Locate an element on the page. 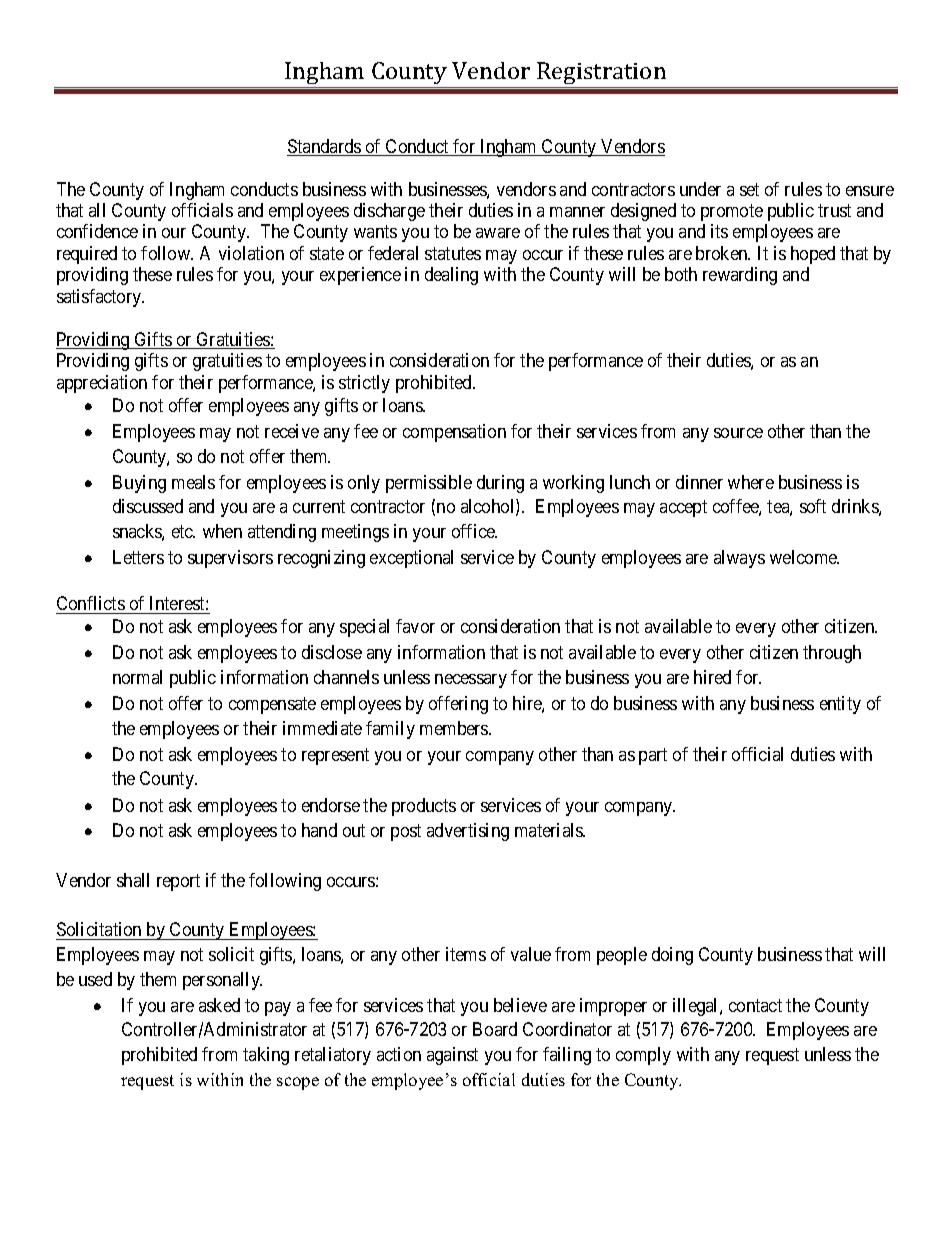 This page has width=952, height=1233. Registration is located at coordinates (602, 75).
